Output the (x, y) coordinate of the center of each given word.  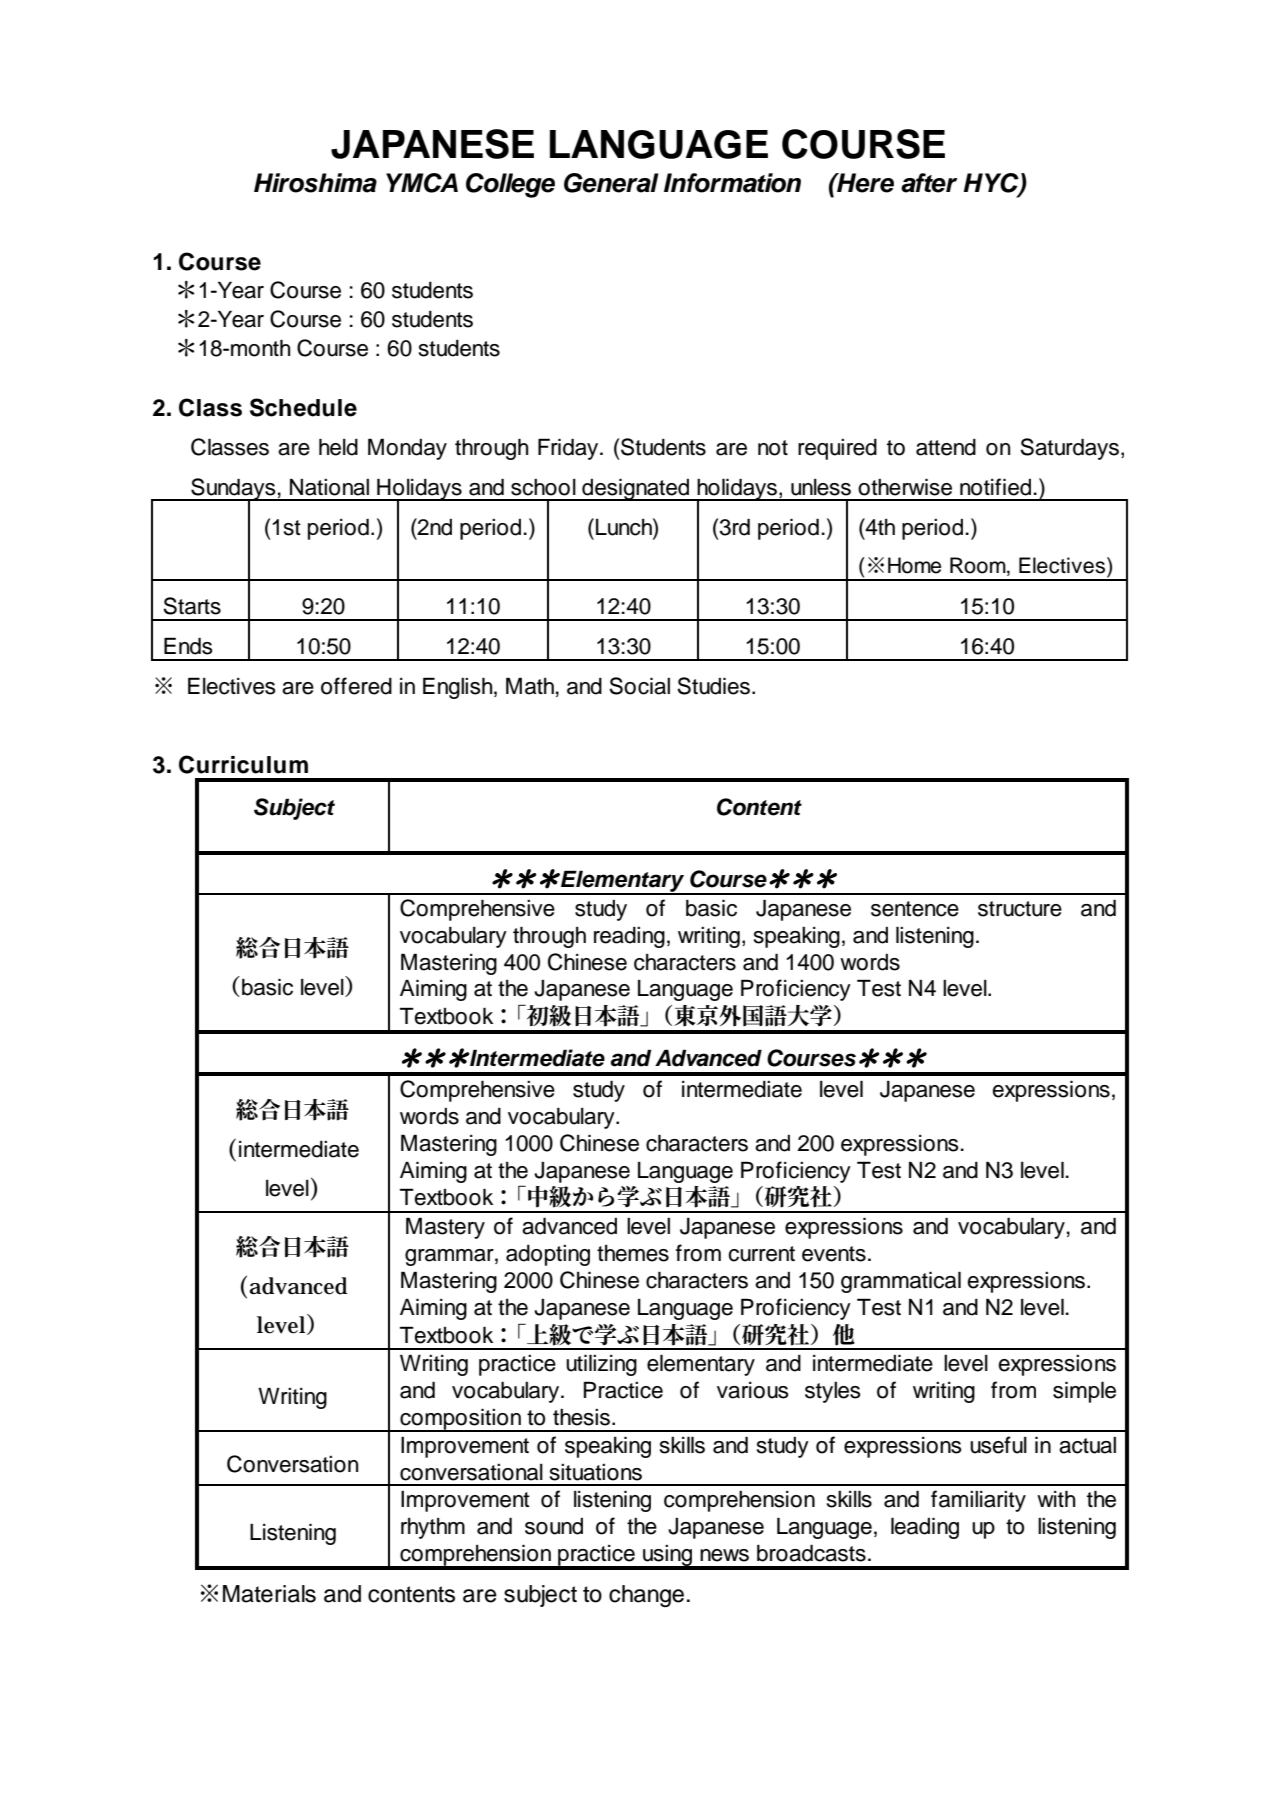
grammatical (901, 1282)
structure (1020, 909)
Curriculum (243, 764)
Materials (269, 1594)
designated (636, 489)
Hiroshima (315, 183)
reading (629, 937)
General (611, 183)
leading (925, 1528)
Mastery (445, 1228)
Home (914, 565)
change (646, 1596)
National (329, 487)
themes (633, 1253)
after (929, 183)
